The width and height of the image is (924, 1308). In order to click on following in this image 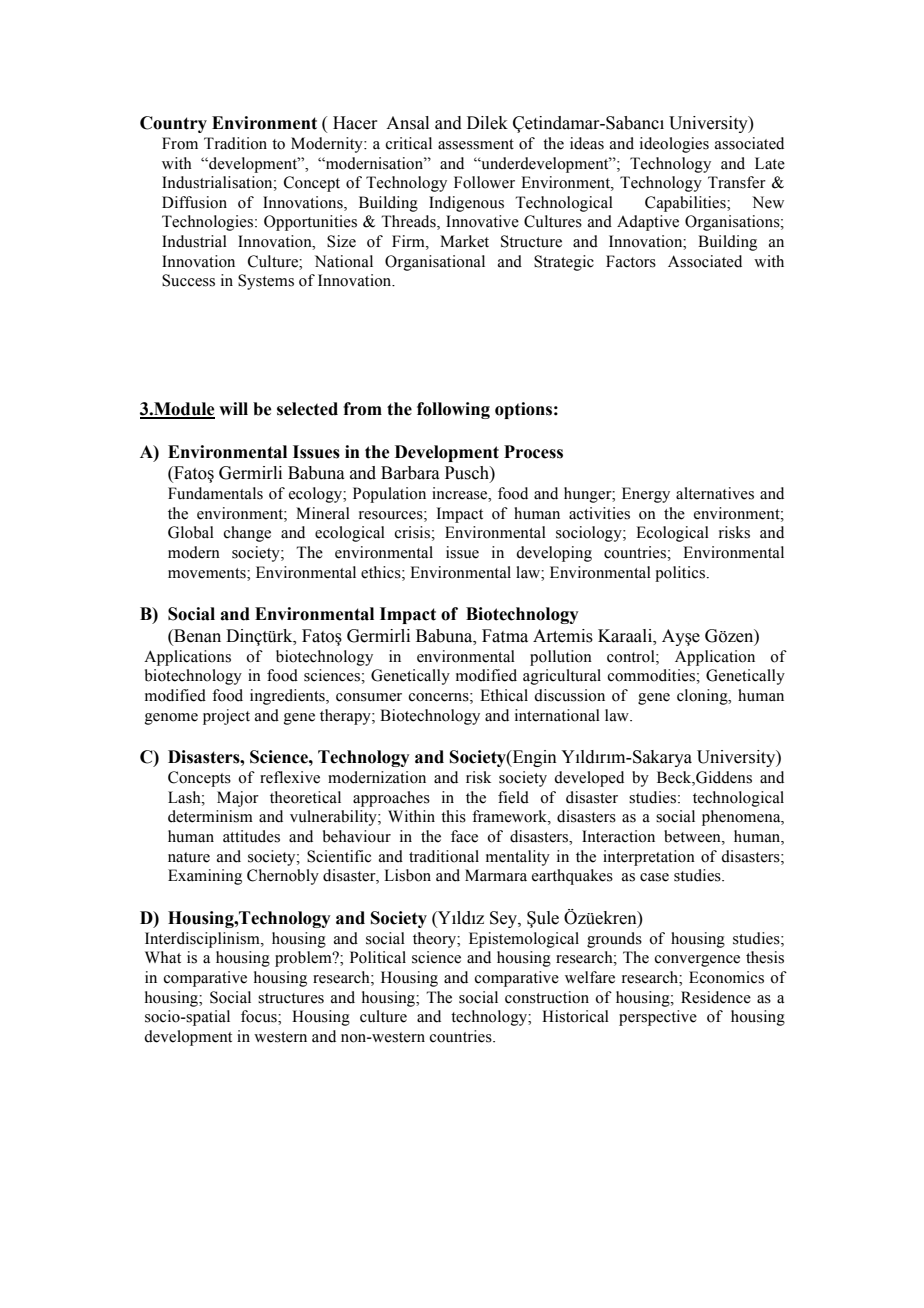, I will do `click(453, 410)`.
